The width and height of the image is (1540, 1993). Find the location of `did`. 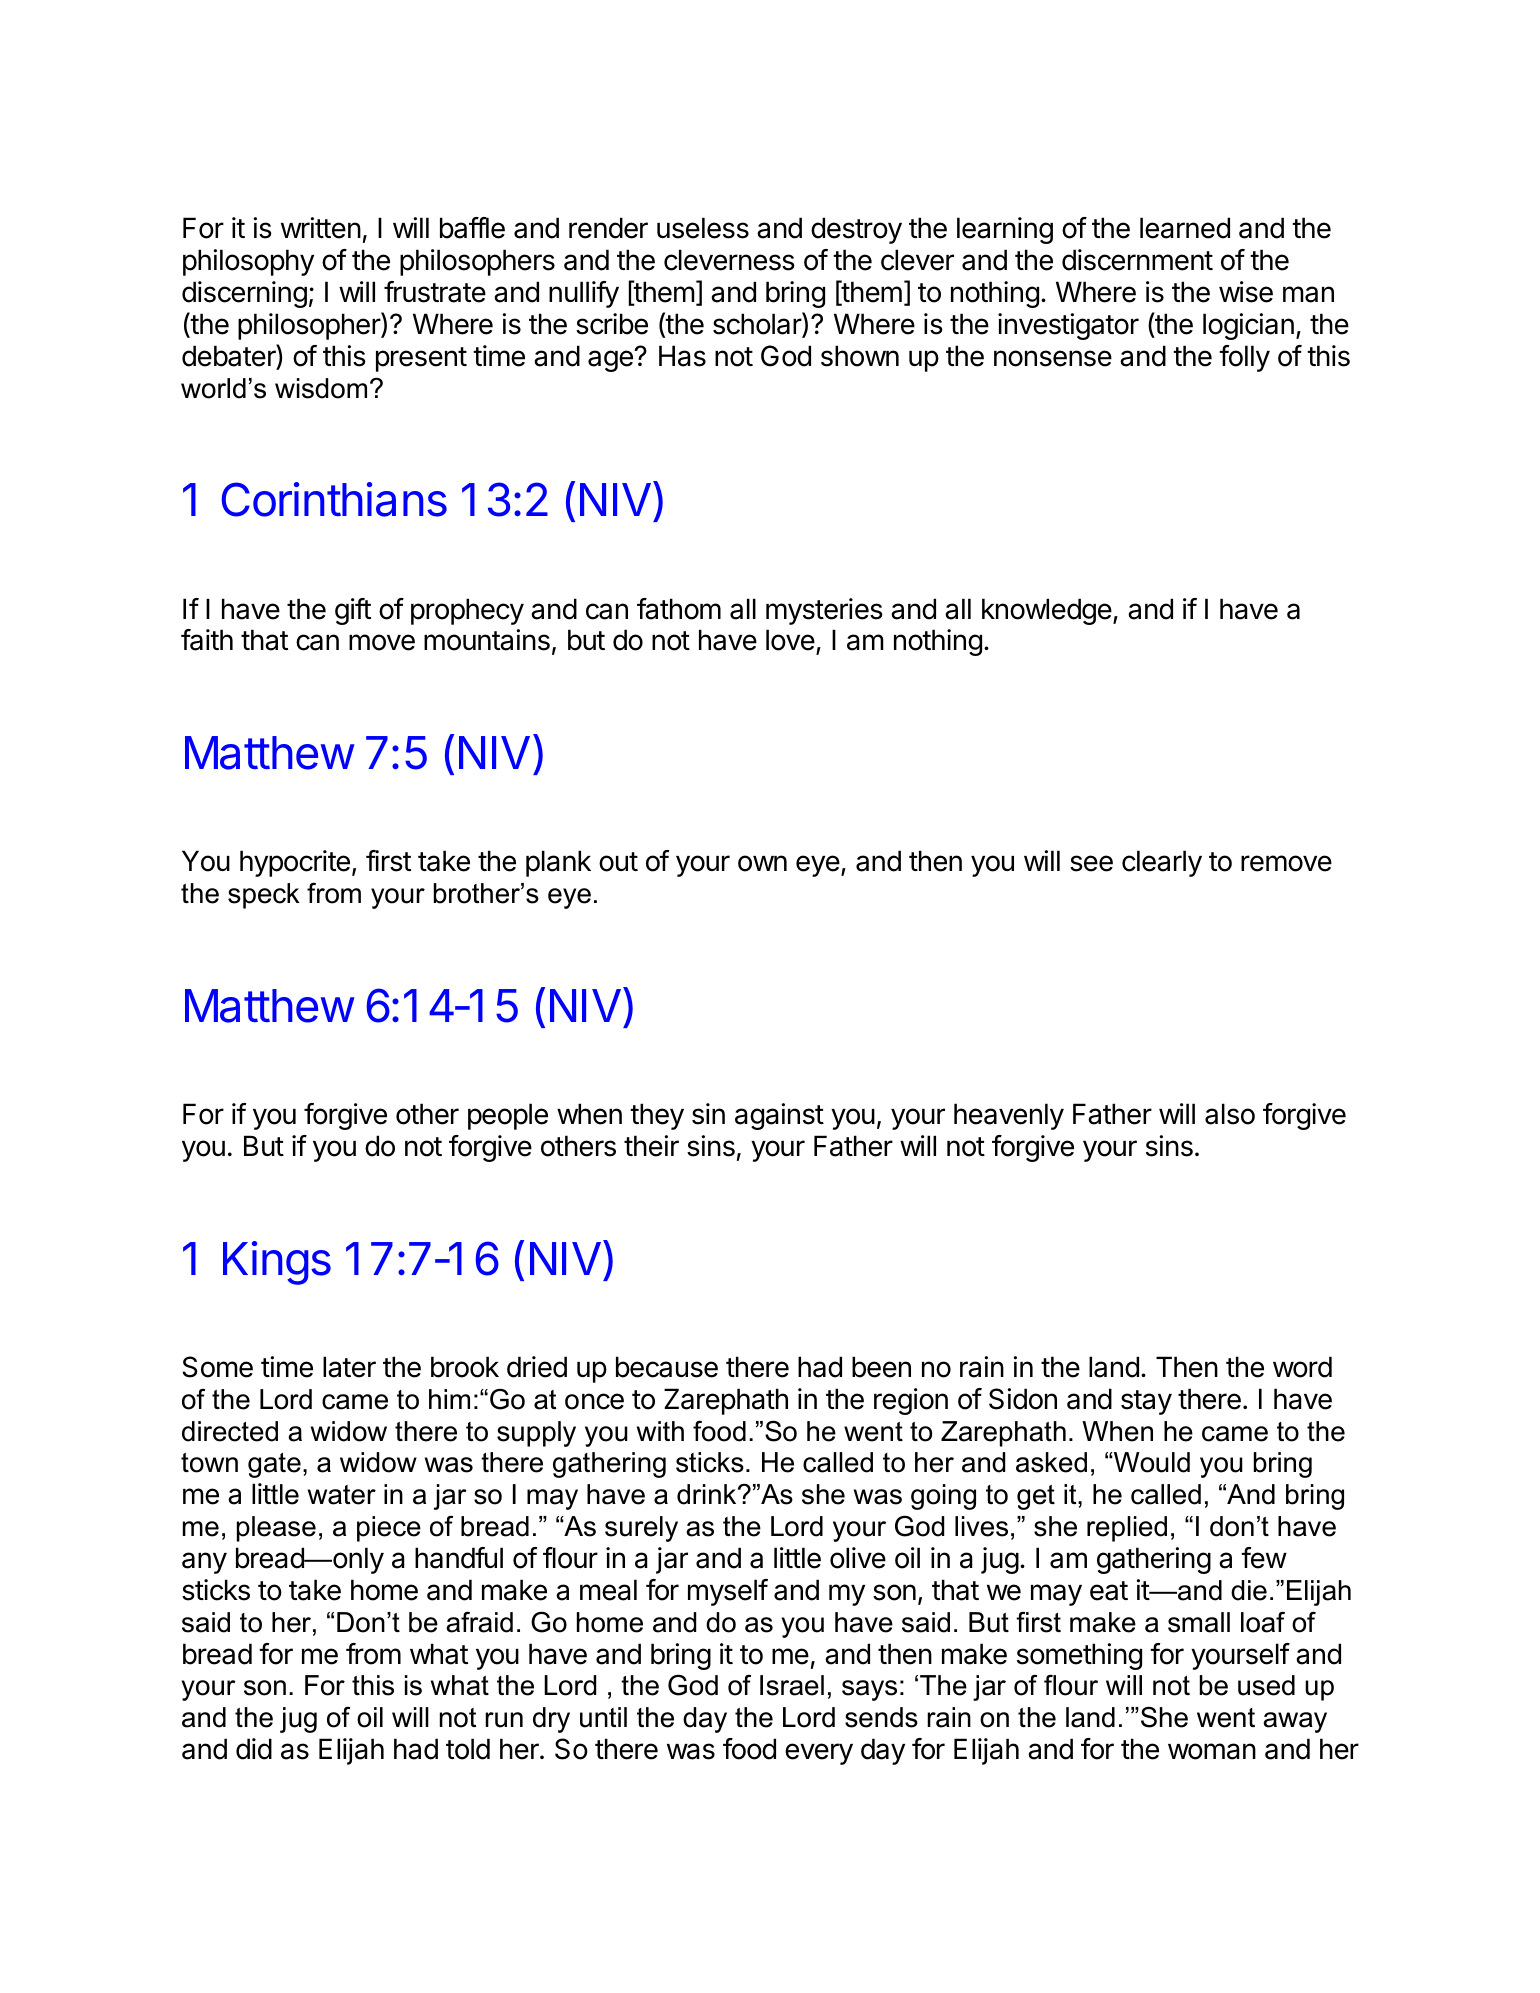

did is located at coordinates (254, 1749).
